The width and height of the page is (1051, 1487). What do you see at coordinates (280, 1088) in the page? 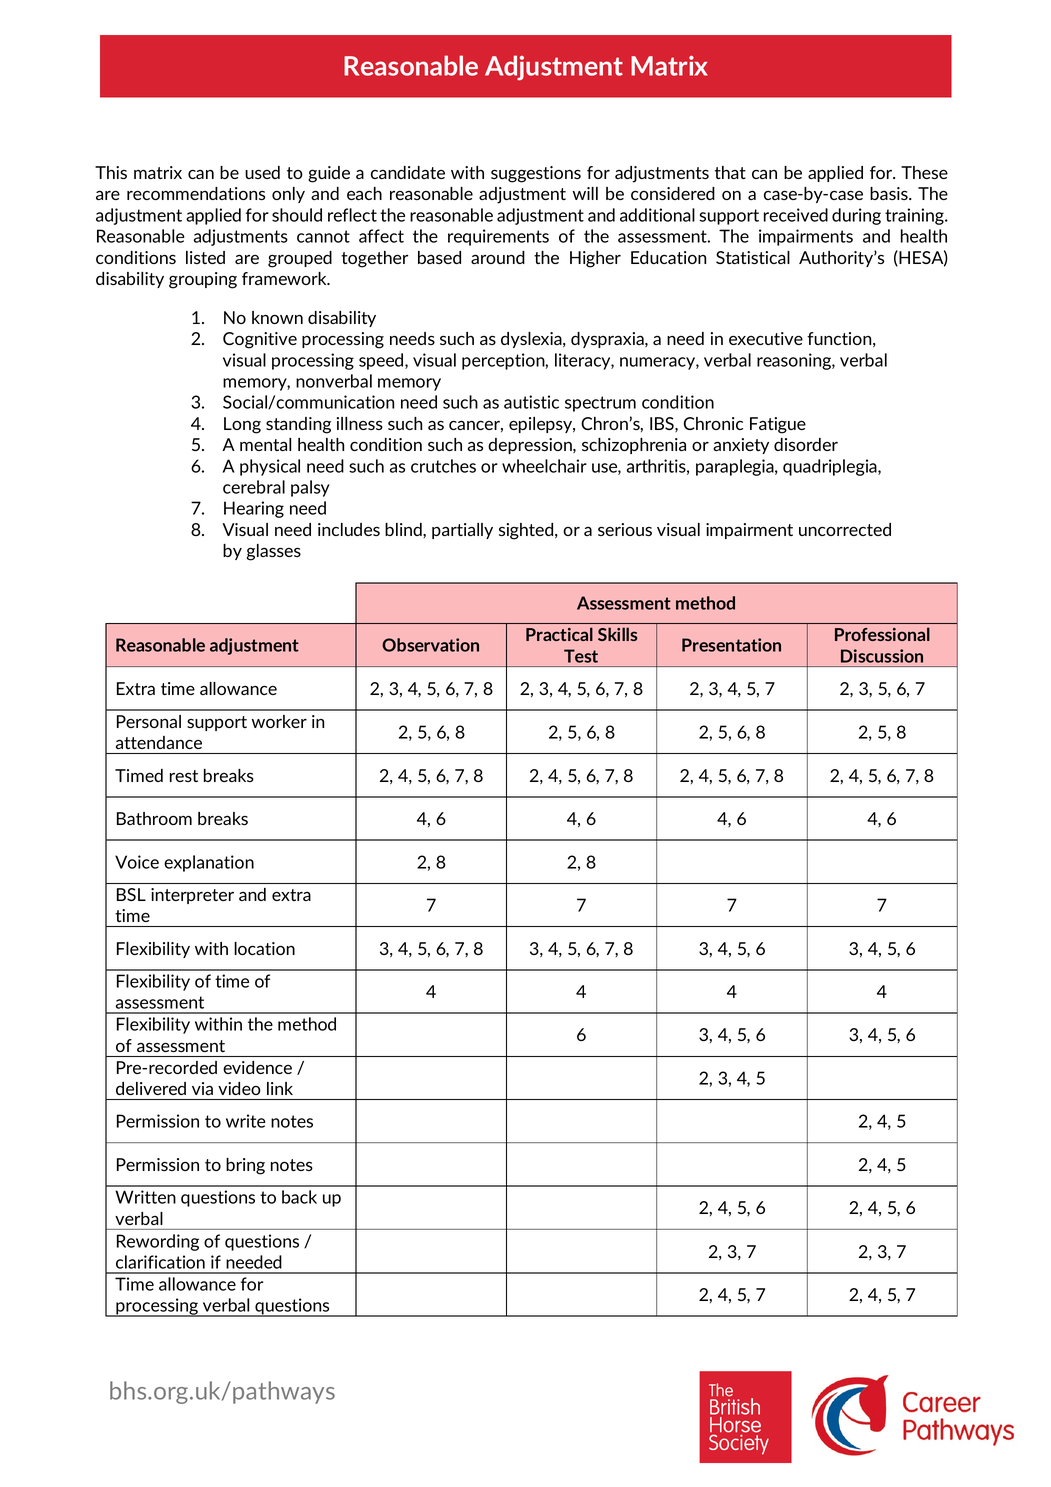
I see `link` at bounding box center [280, 1088].
